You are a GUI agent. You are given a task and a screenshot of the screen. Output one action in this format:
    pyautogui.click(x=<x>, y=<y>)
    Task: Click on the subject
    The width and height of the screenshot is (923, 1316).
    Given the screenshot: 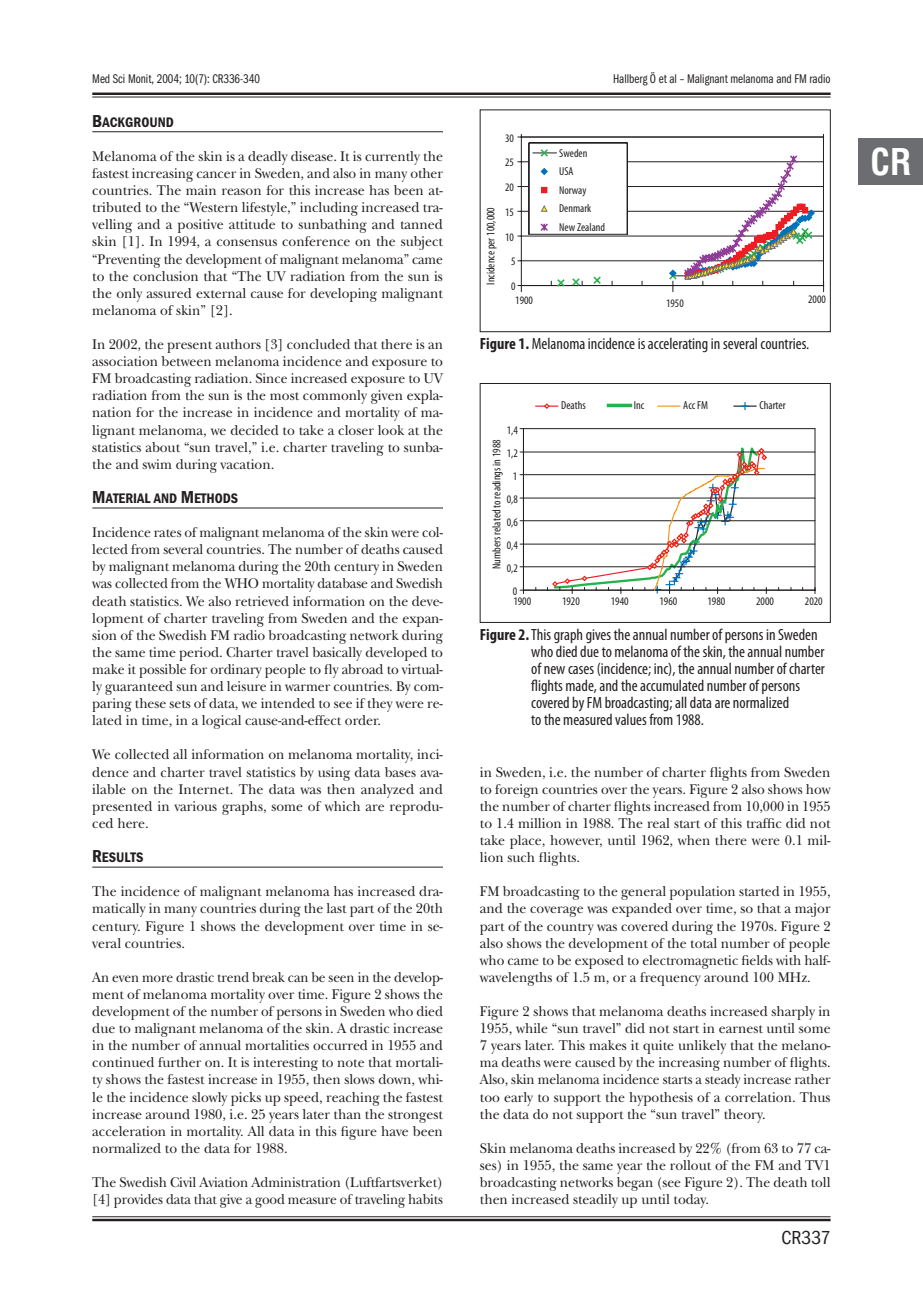 What is the action you would take?
    pyautogui.click(x=422, y=243)
